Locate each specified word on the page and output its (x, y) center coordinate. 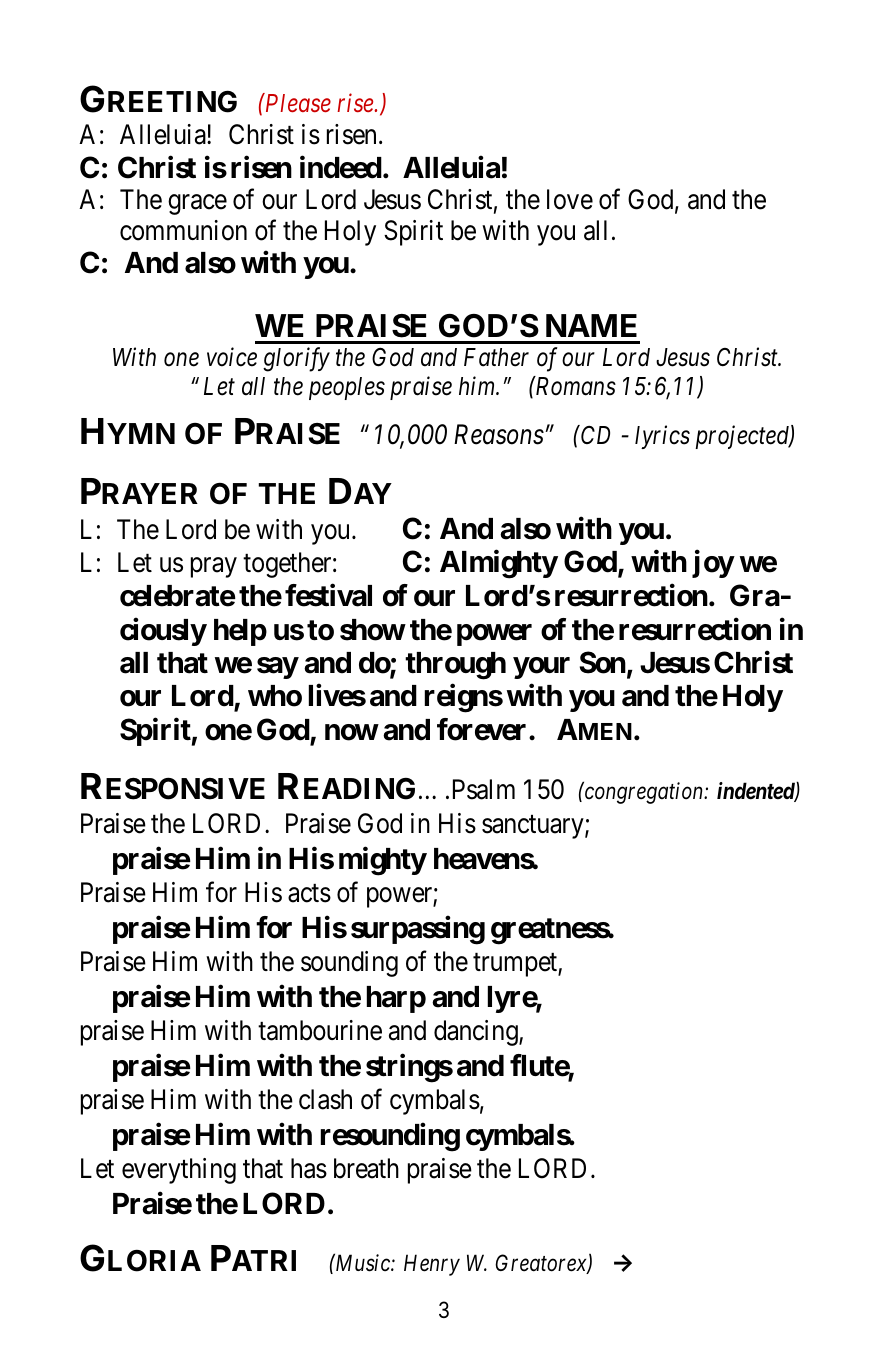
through (455, 666)
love (570, 199)
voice (232, 357)
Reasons (499, 435)
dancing (477, 1033)
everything (179, 1171)
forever (483, 729)
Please (297, 102)
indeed (341, 167)
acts (309, 894)
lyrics (662, 437)
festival (328, 595)
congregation (644, 793)
